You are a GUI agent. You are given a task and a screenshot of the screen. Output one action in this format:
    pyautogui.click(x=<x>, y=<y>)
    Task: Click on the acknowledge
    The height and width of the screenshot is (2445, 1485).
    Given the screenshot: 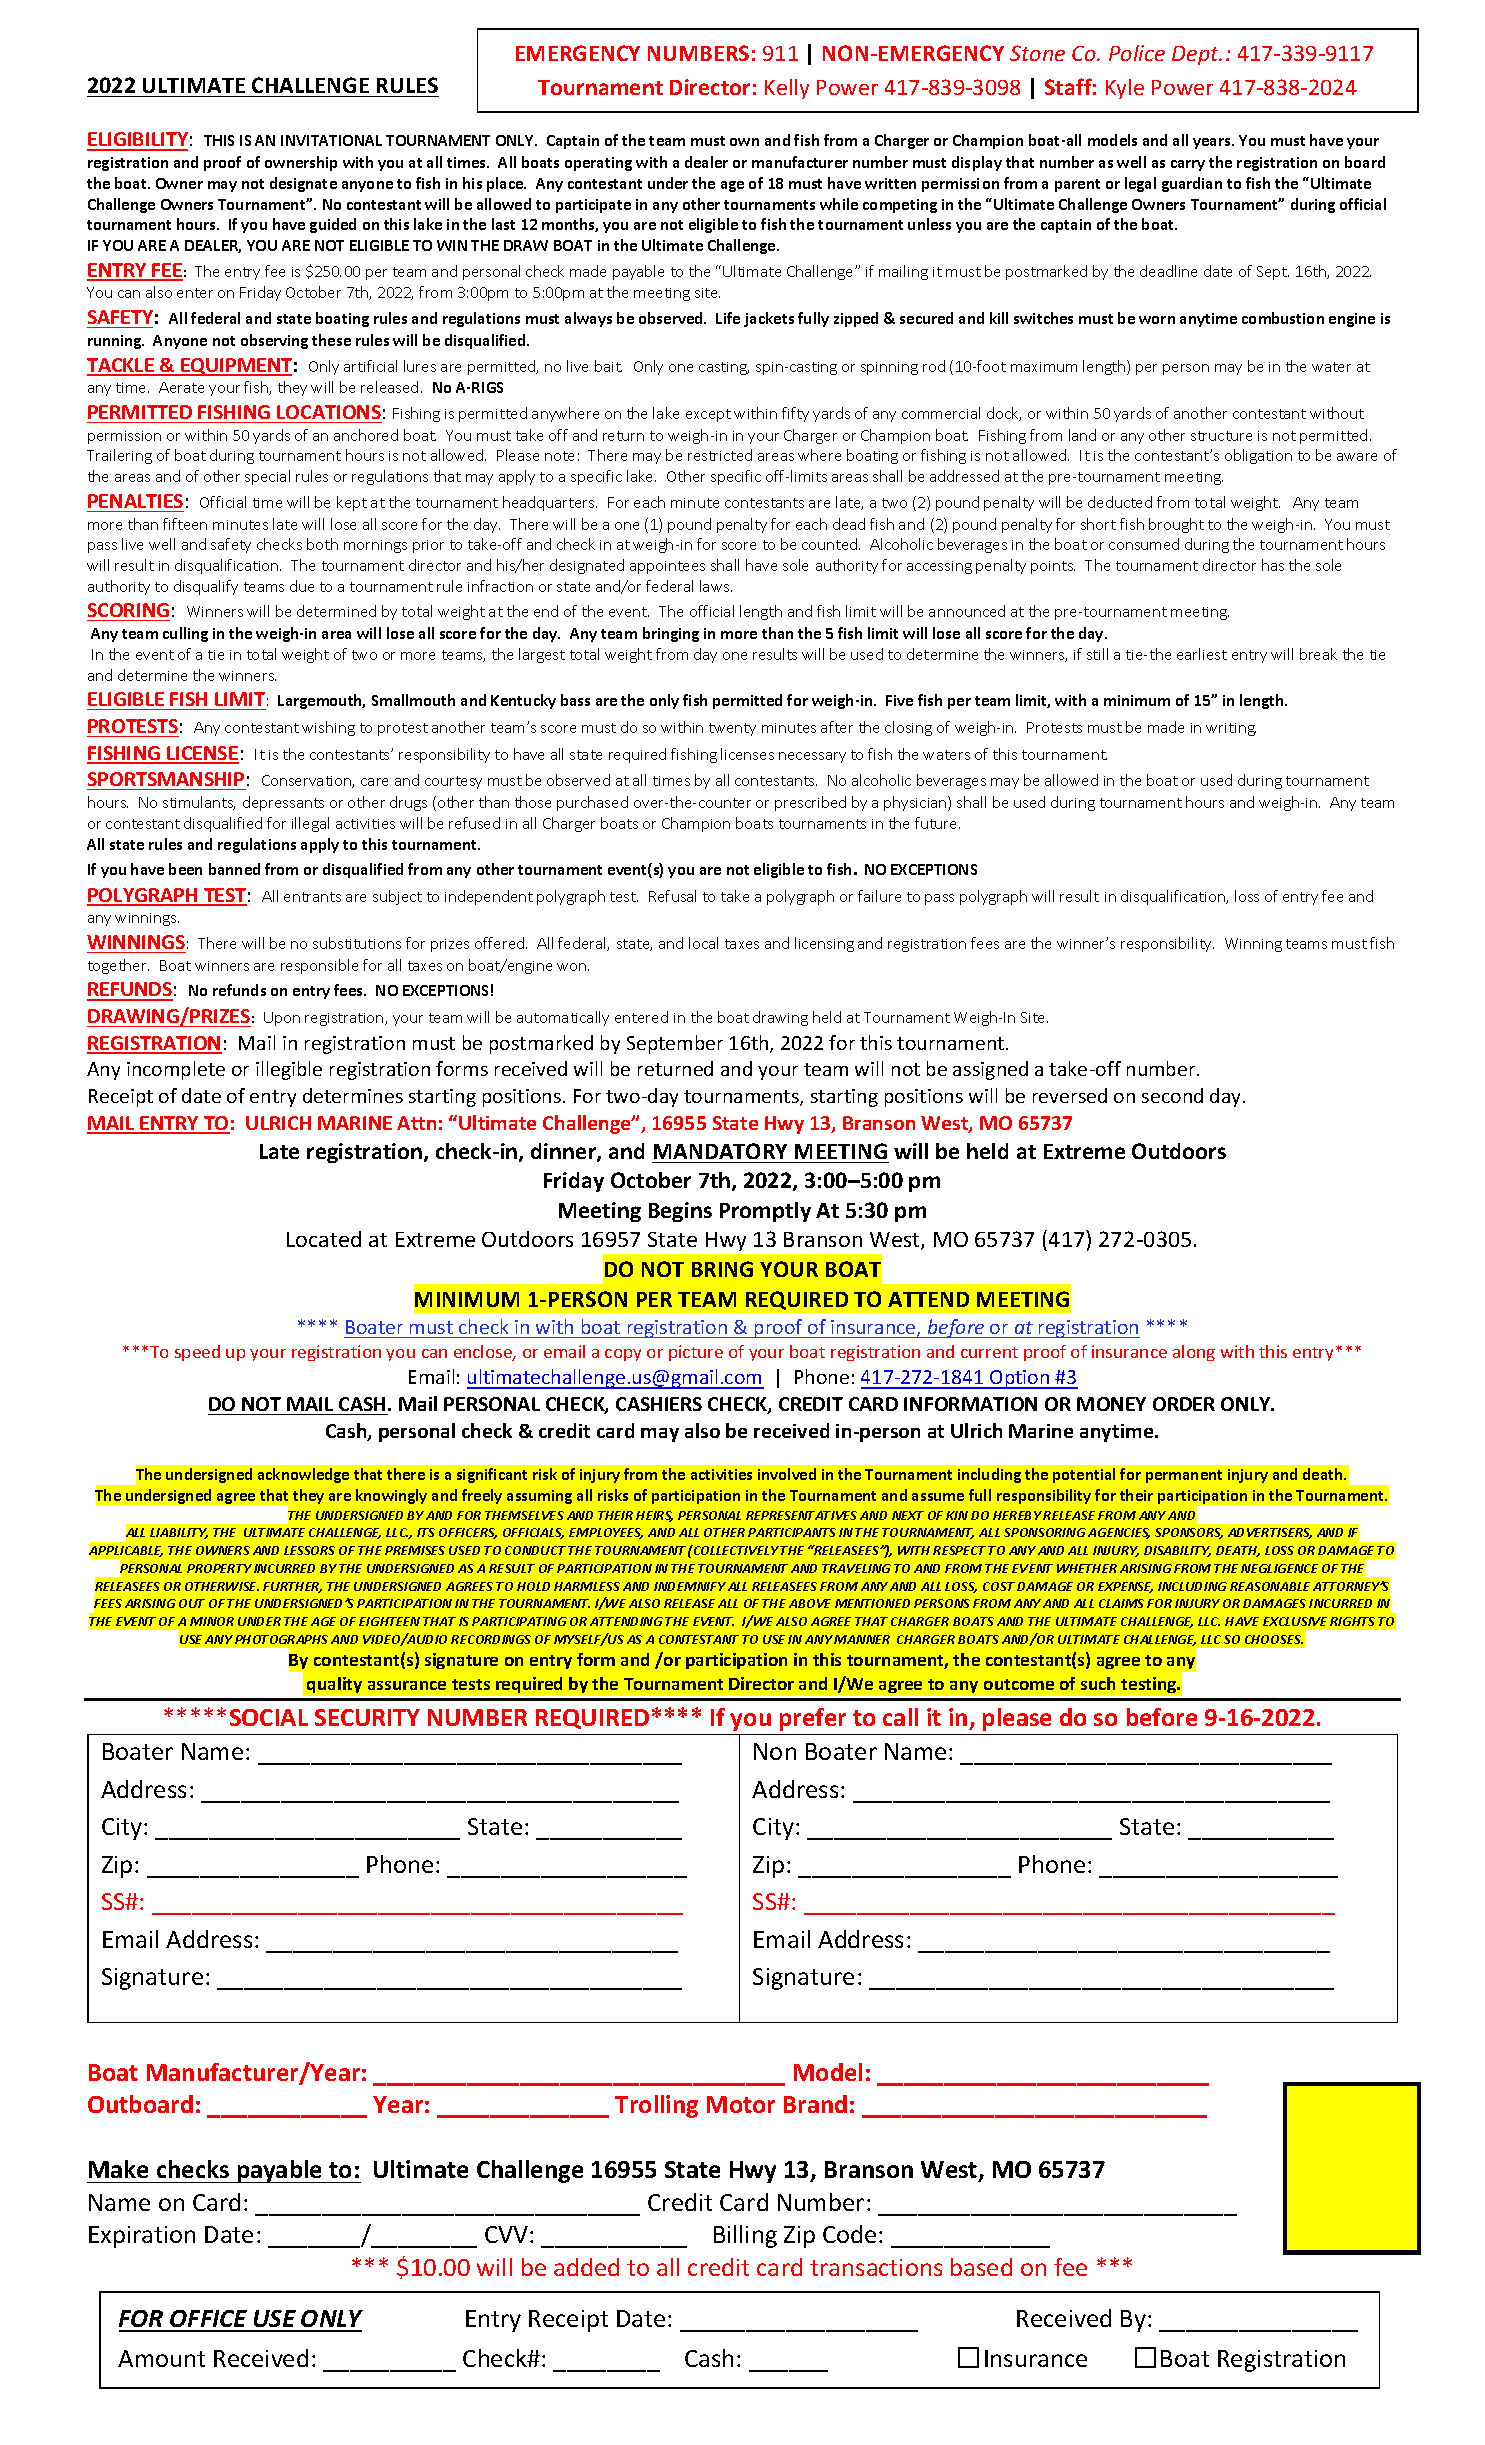 What is the action you would take?
    pyautogui.click(x=303, y=1475)
